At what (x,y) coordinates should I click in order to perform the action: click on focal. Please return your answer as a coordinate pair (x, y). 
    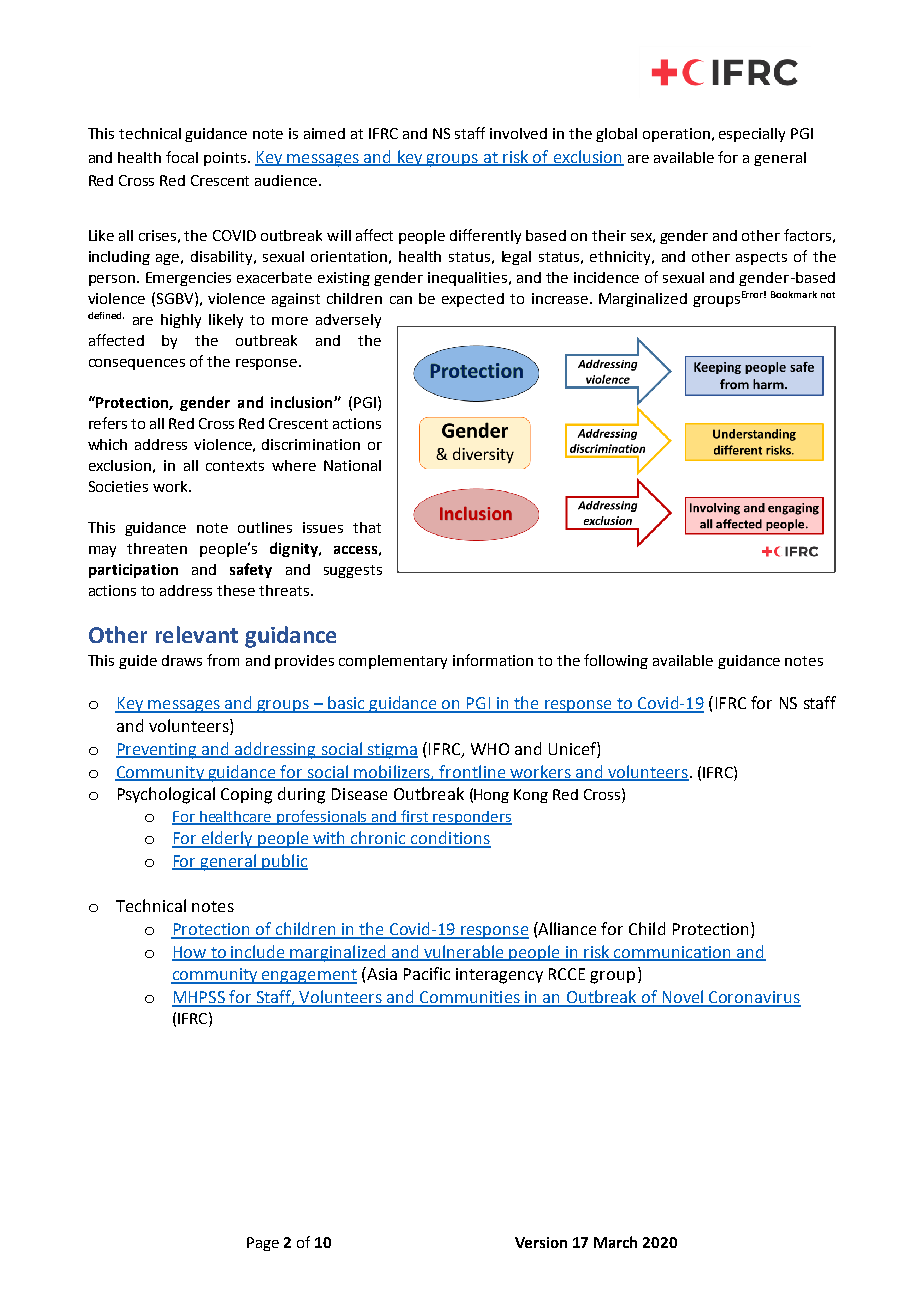
    Looking at the image, I should click on (182, 157).
